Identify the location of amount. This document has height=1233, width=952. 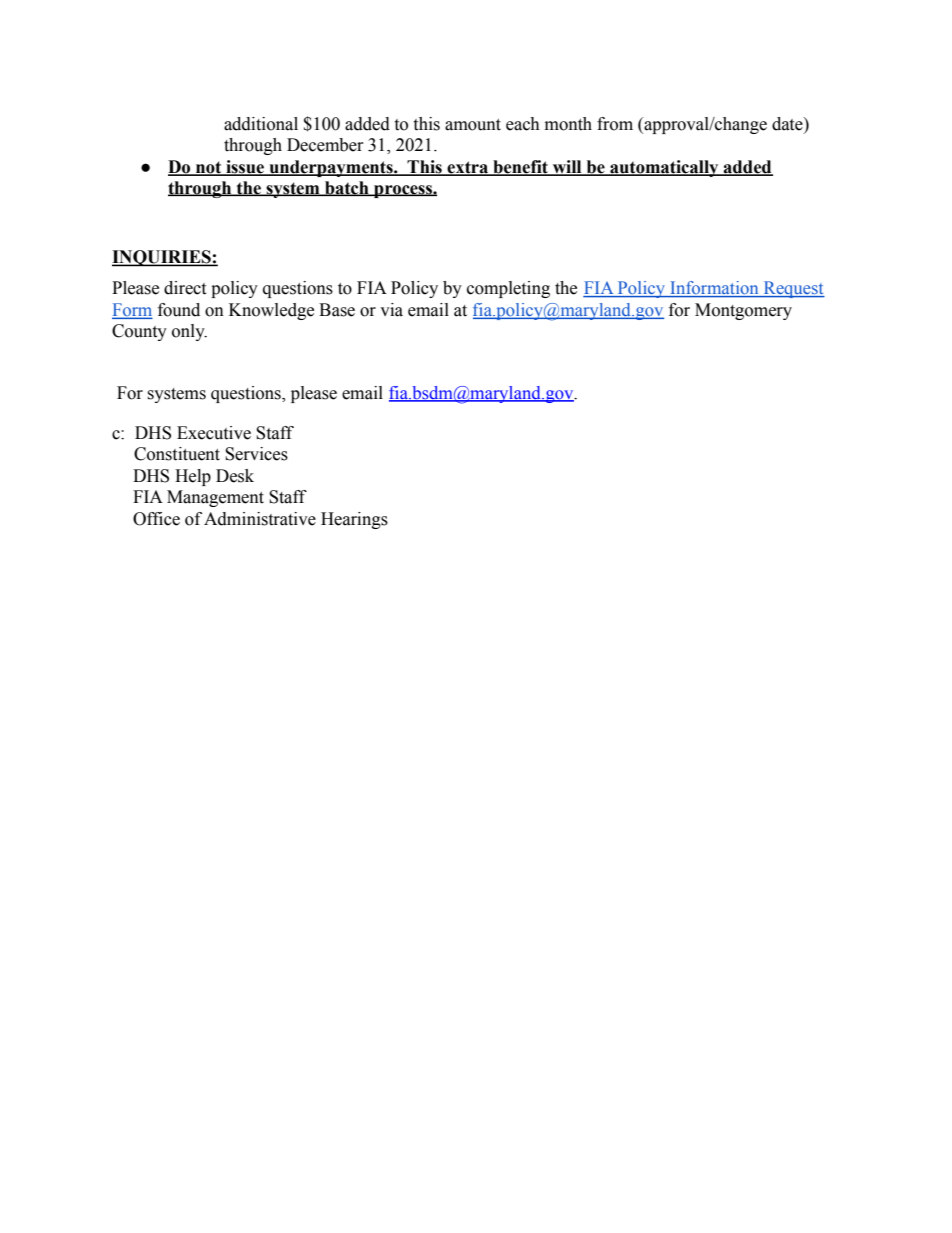
(473, 125).
